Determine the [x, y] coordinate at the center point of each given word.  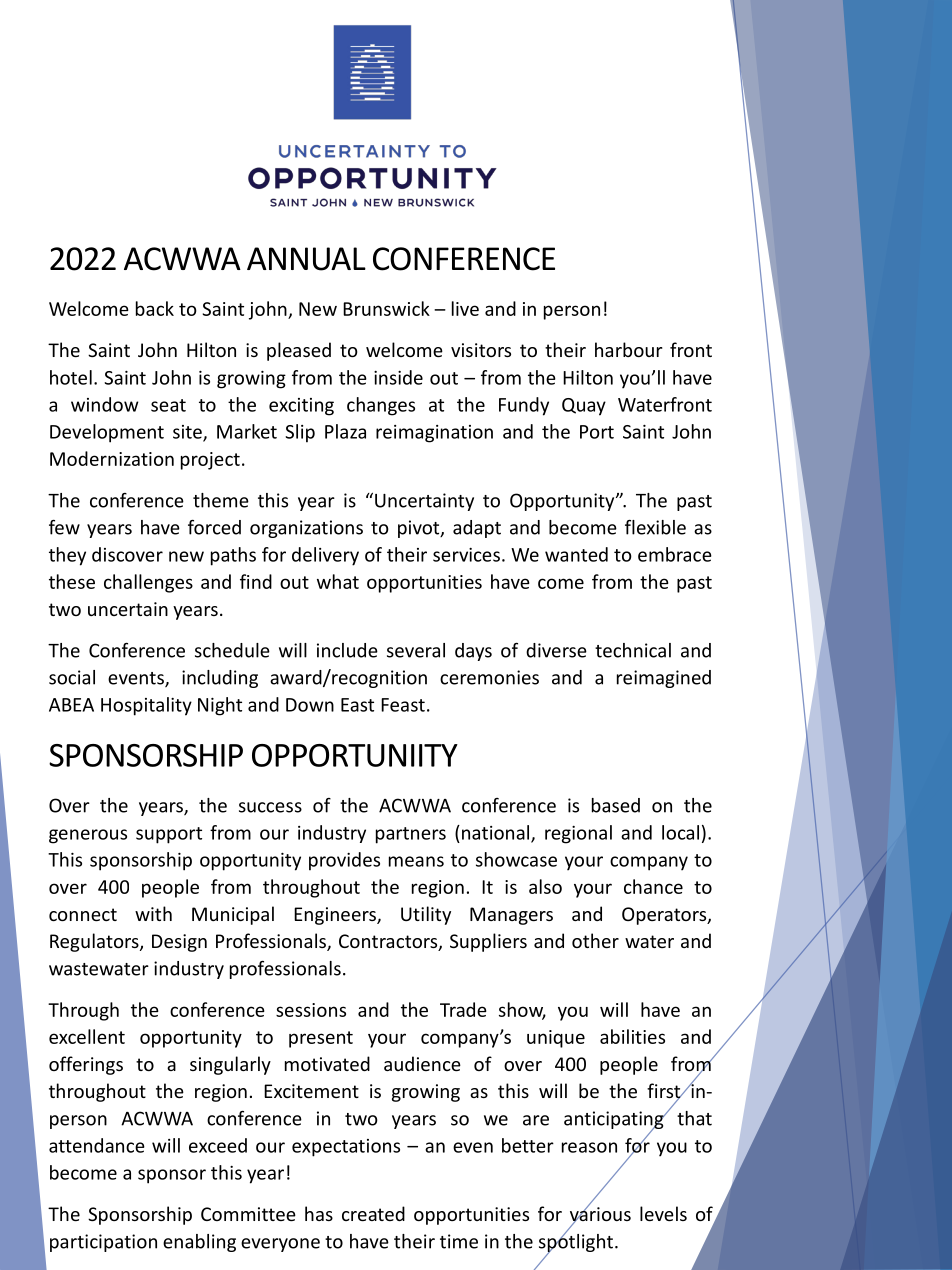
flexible [655, 527]
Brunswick [386, 308]
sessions [311, 1010]
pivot [420, 529]
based [616, 805]
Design [179, 943]
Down [310, 705]
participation [103, 1243]
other [595, 940]
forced [214, 527]
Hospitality [146, 706]
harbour [629, 349]
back [155, 308]
